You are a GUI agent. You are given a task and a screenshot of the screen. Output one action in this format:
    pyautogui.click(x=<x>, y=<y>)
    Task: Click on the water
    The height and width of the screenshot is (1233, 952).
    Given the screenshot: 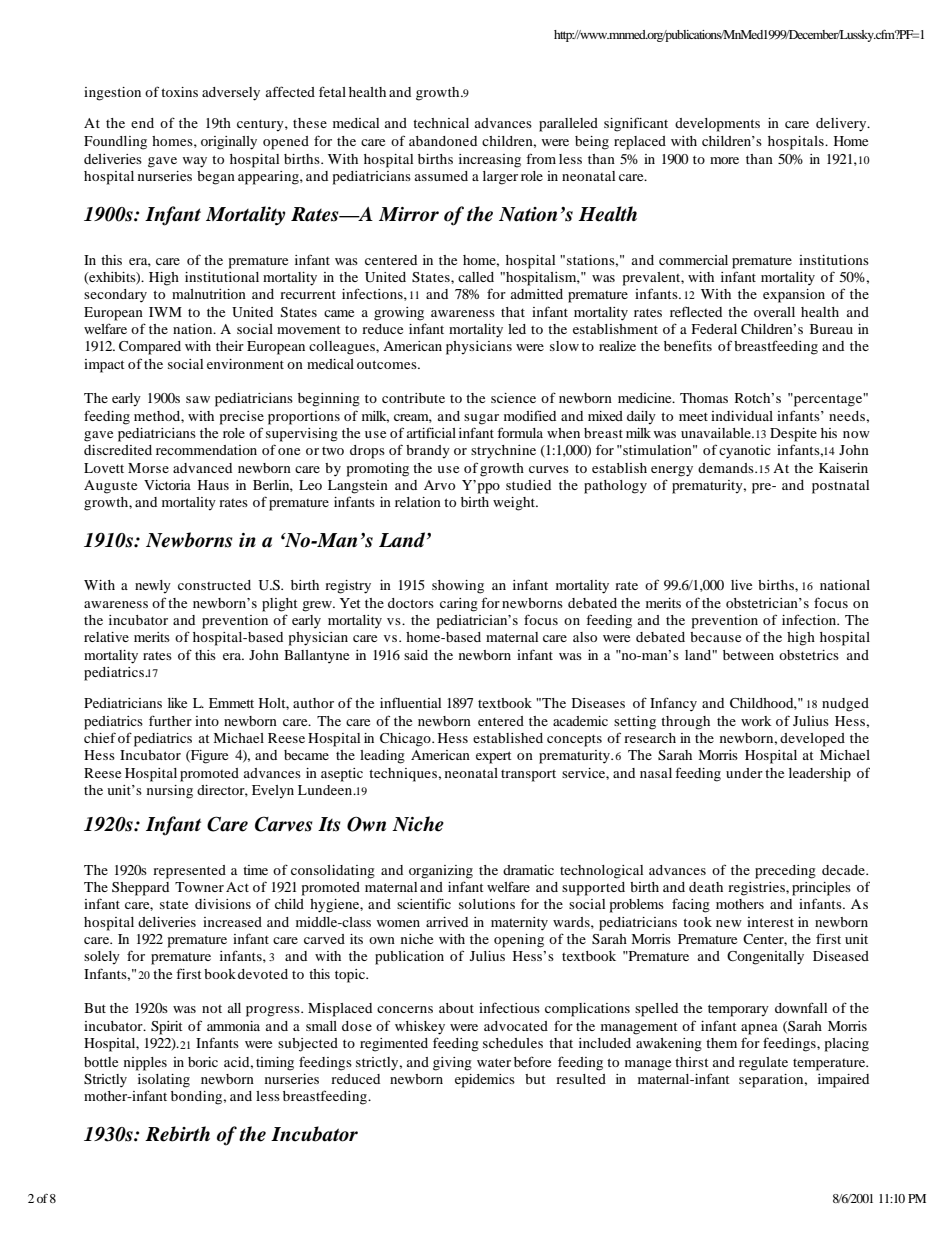 What is the action you would take?
    pyautogui.click(x=494, y=1062)
